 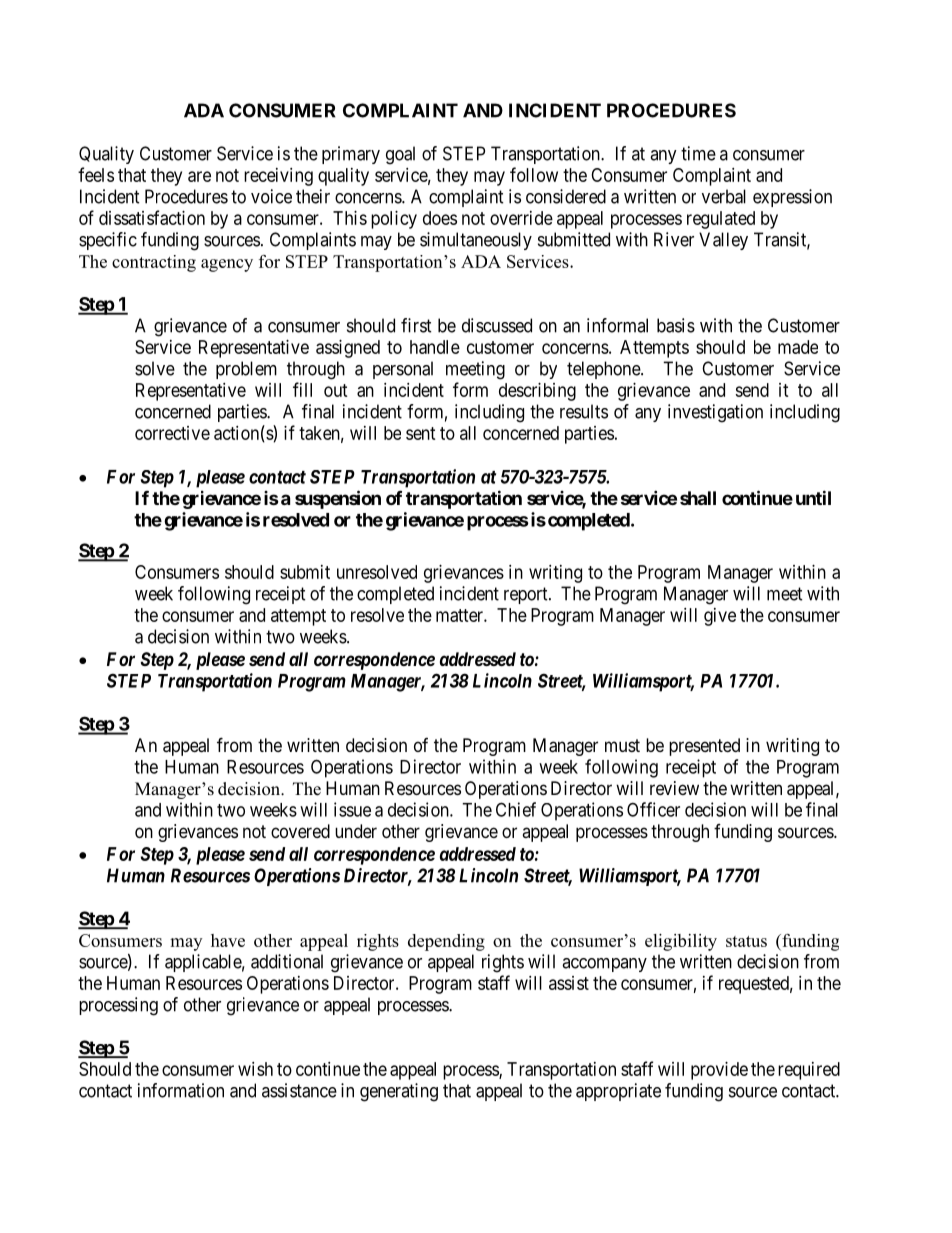 What do you see at coordinates (653, 809) in the screenshot?
I see `Officer` at bounding box center [653, 809].
